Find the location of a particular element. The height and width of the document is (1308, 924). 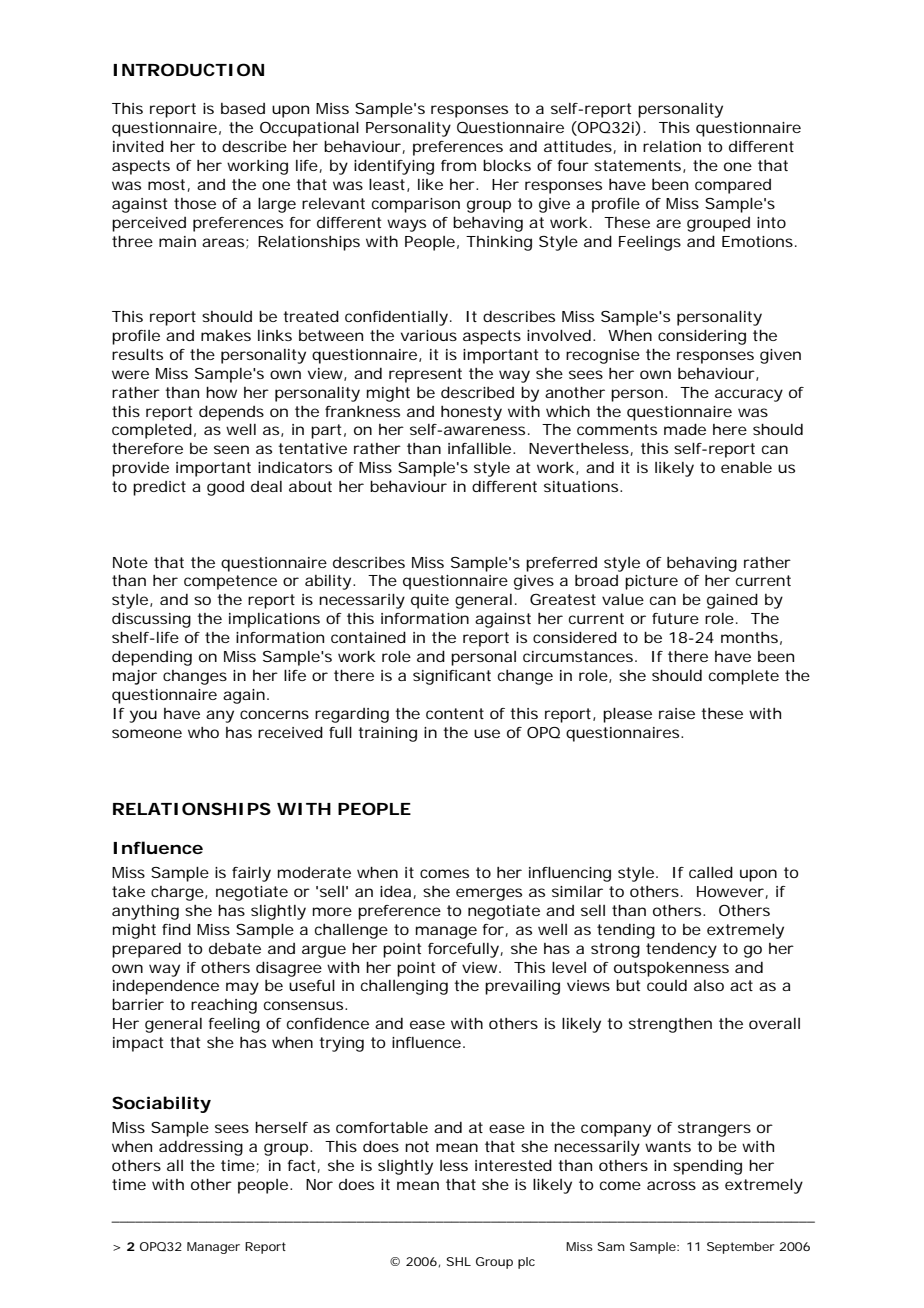

from is located at coordinates (458, 165).
